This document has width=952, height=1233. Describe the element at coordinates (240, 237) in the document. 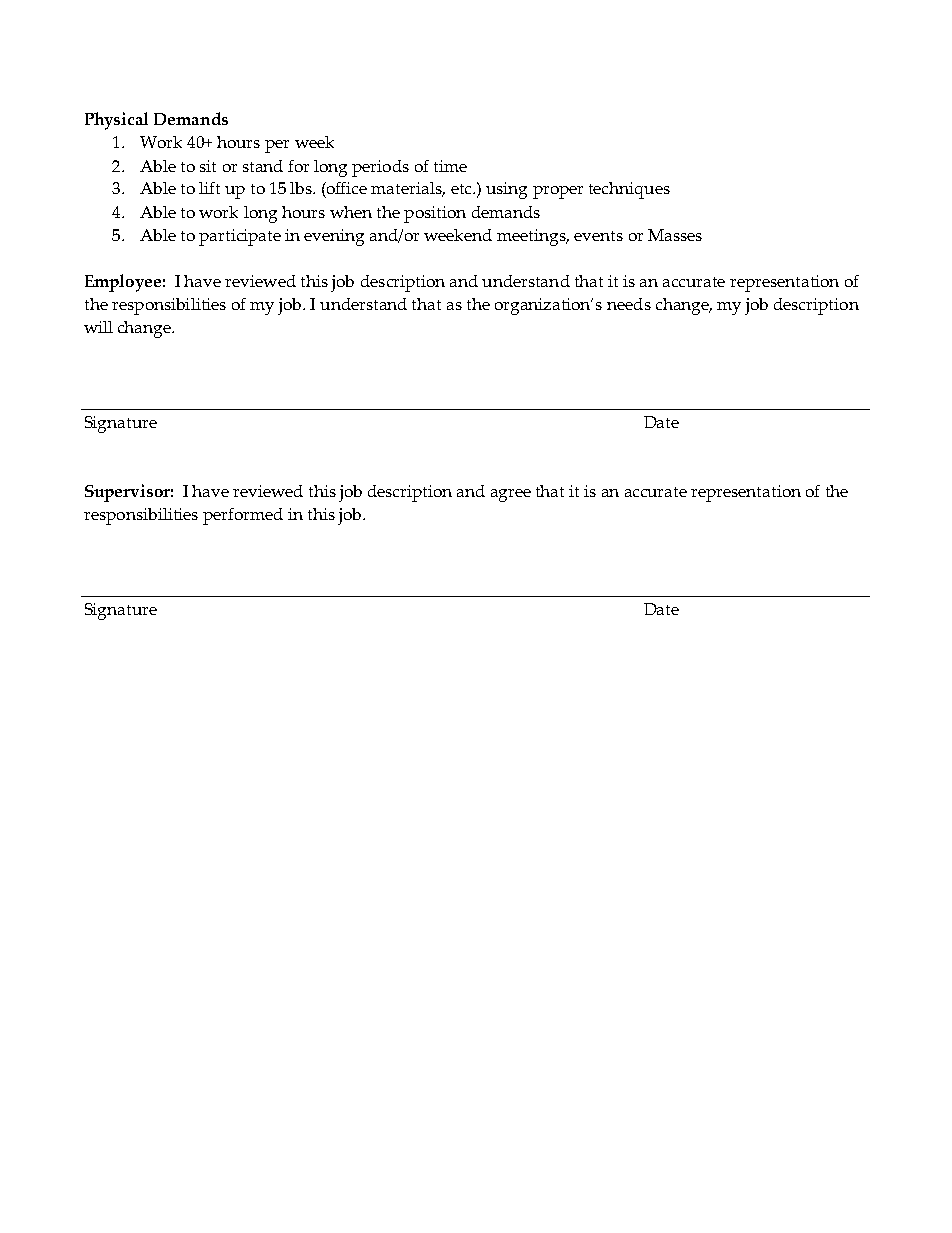

I see `participate` at that location.
